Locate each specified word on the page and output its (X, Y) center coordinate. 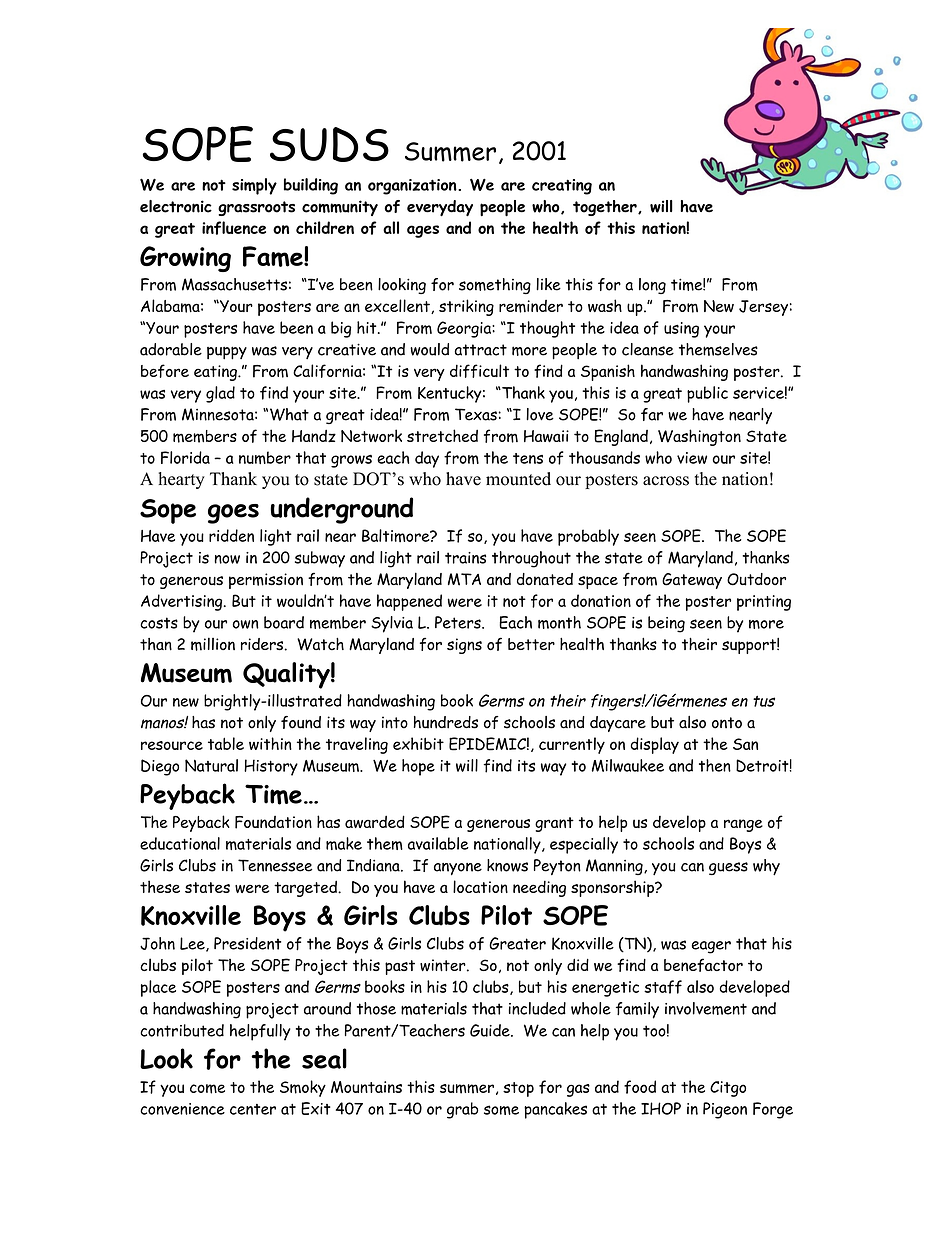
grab (463, 1110)
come (207, 1089)
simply (254, 186)
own (245, 624)
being (666, 624)
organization (413, 187)
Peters (459, 622)
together (606, 208)
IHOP (661, 1108)
